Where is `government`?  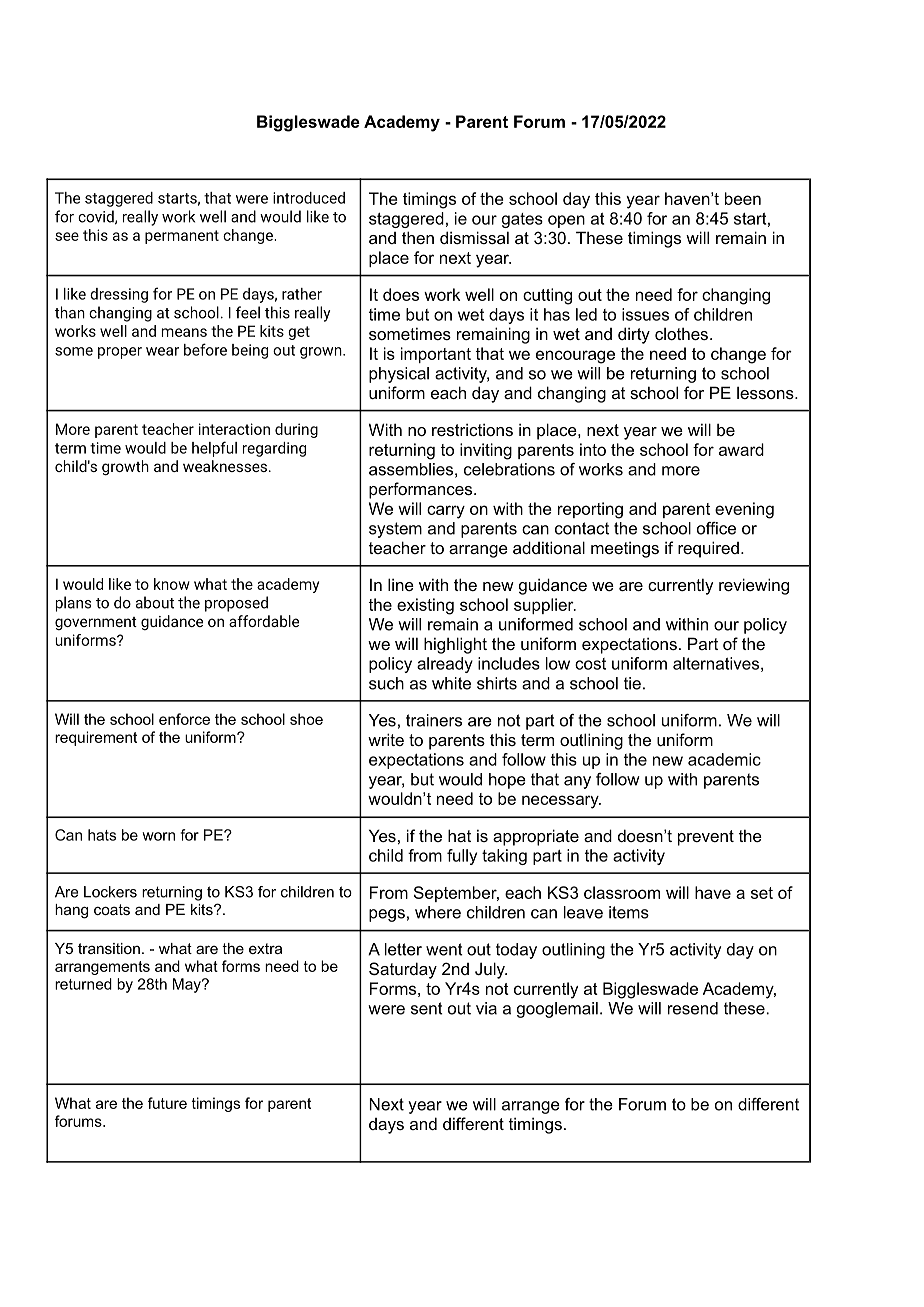
government is located at coordinates (96, 623).
